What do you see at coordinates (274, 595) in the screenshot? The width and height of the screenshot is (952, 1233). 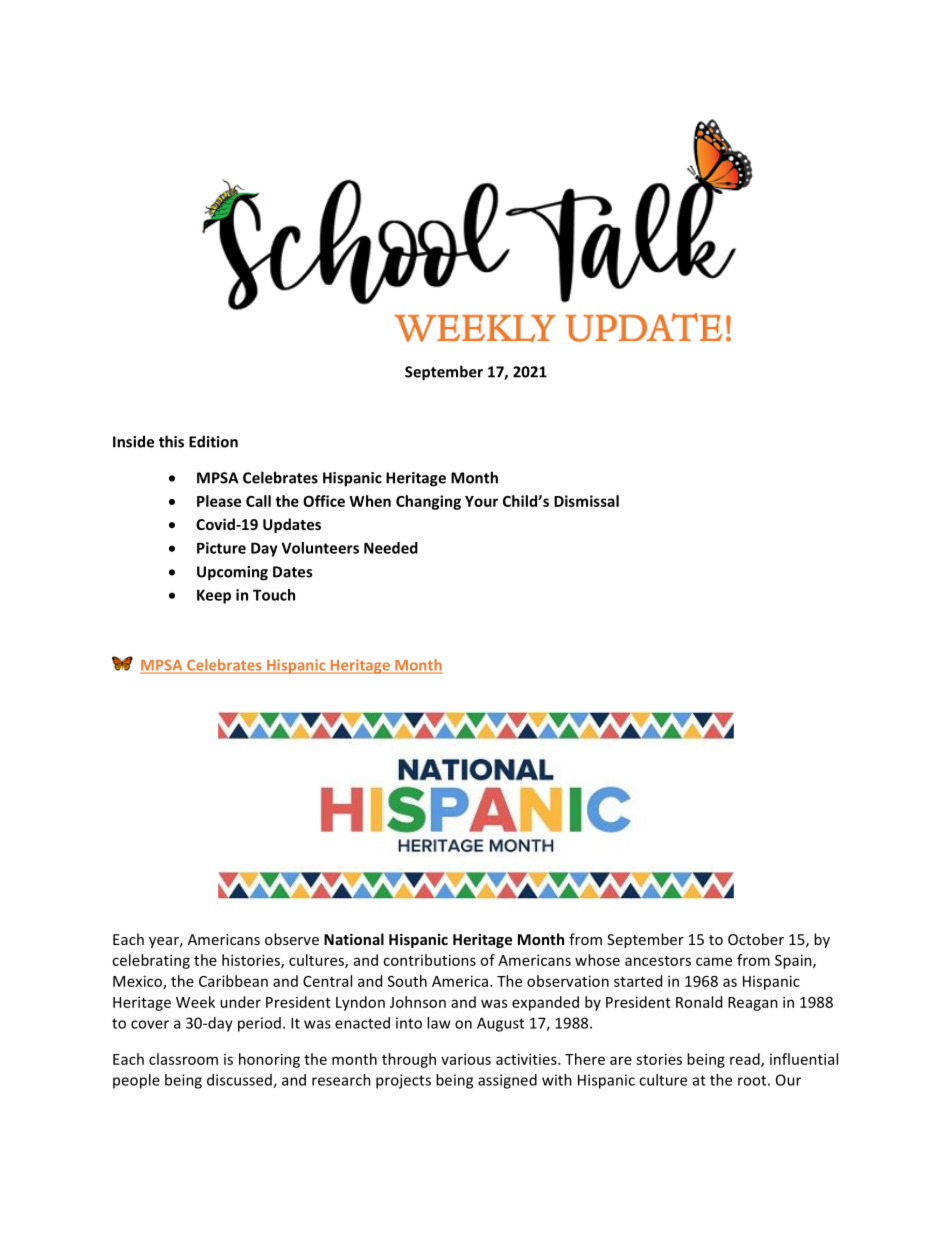 I see `Touch` at bounding box center [274, 595].
